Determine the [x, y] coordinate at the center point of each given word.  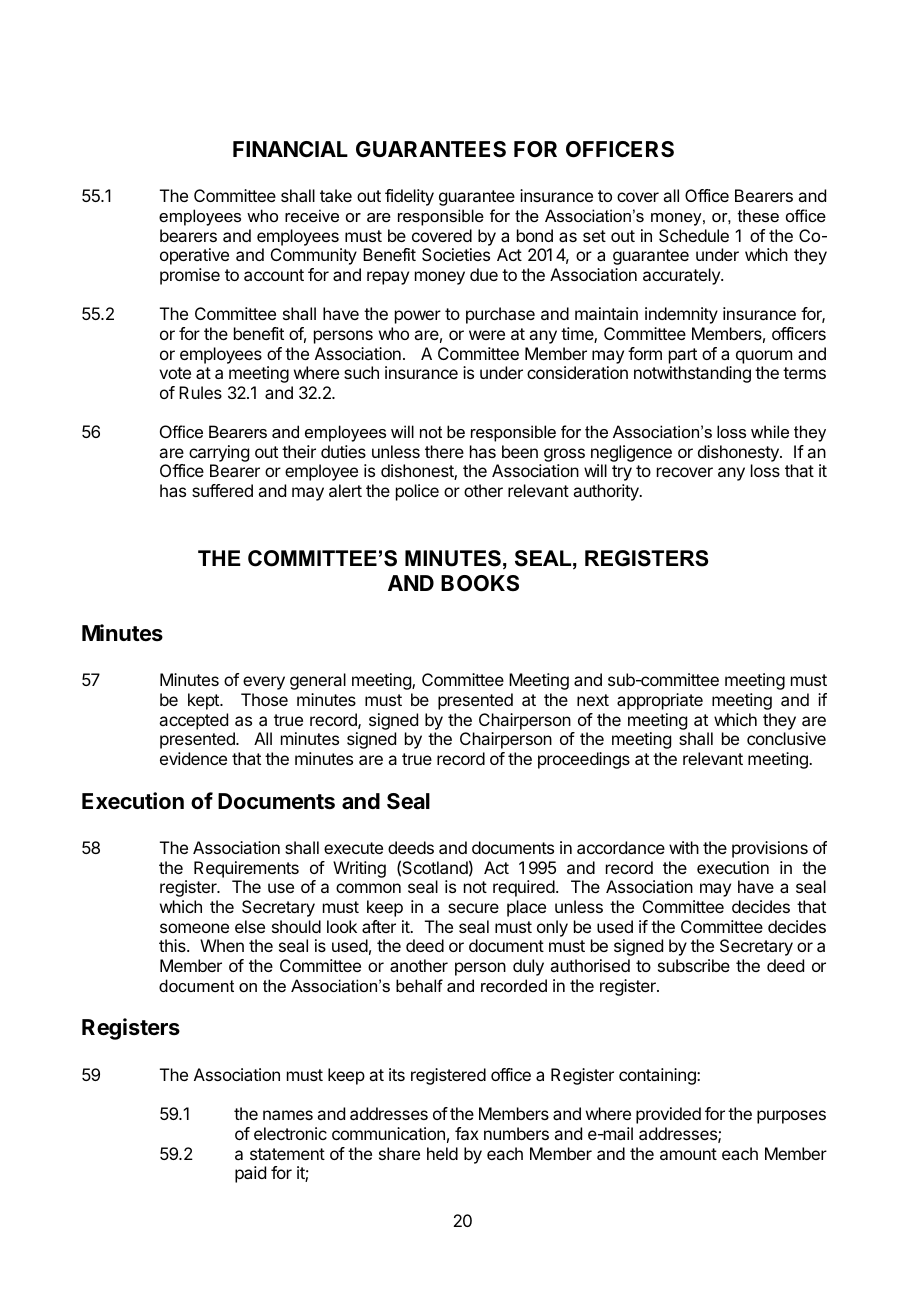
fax [467, 1133]
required [524, 888]
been [520, 451]
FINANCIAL [290, 149]
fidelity [409, 197]
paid [250, 1174]
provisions [770, 849]
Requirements [246, 869]
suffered [222, 490]
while [770, 431]
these [758, 215]
